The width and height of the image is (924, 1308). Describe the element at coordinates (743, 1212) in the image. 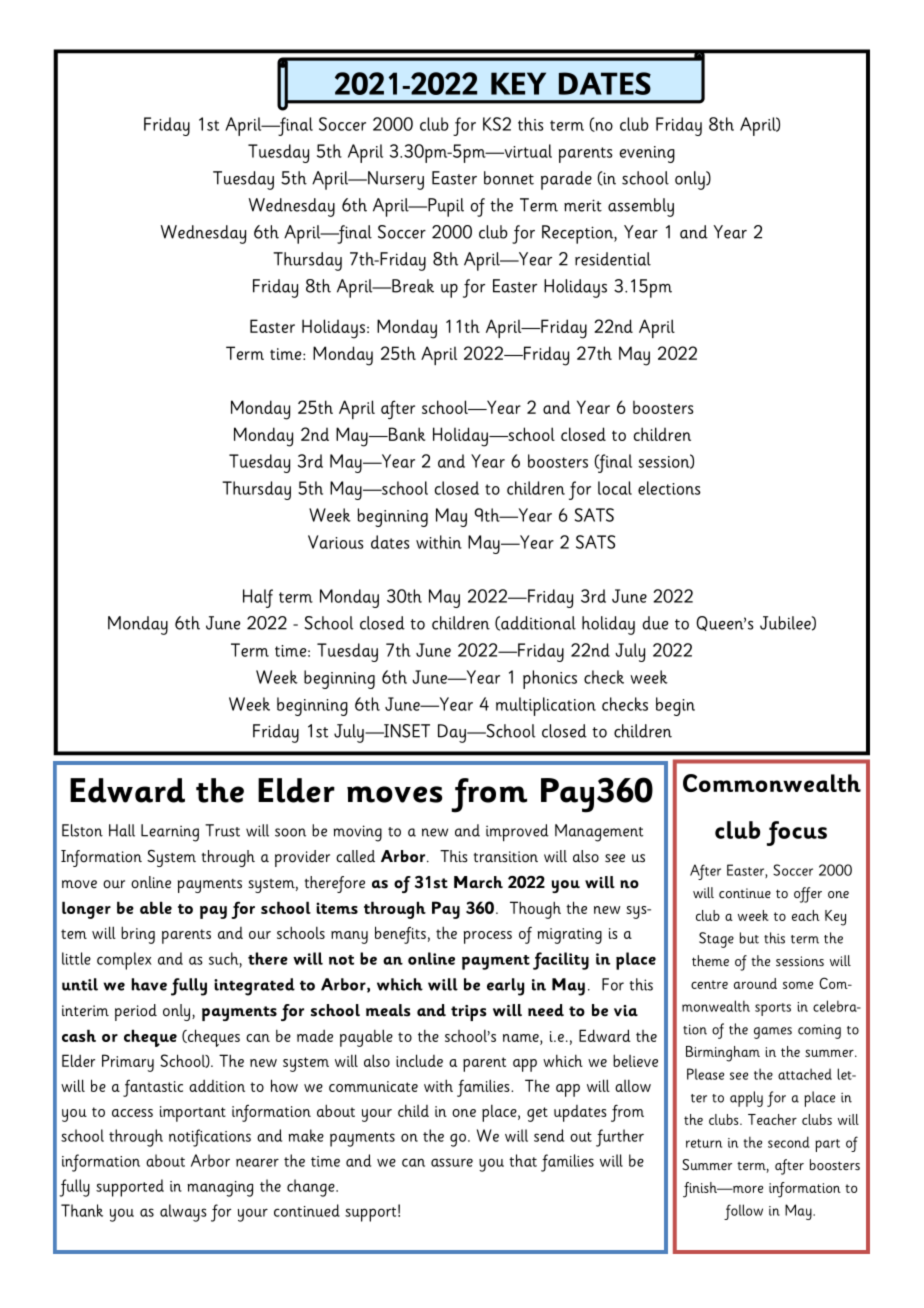

I see `follow` at that location.
